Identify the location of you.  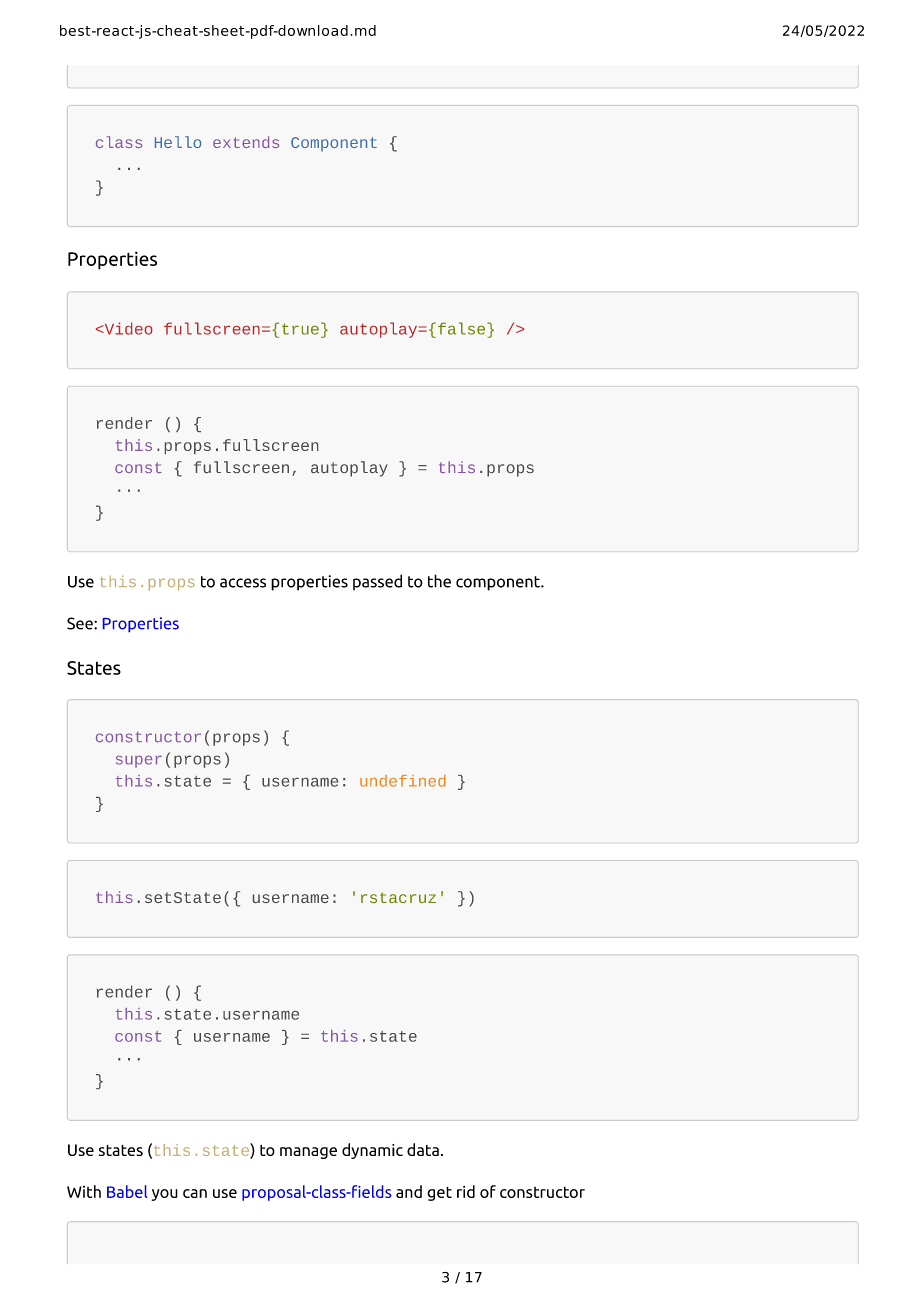
(165, 1195).
